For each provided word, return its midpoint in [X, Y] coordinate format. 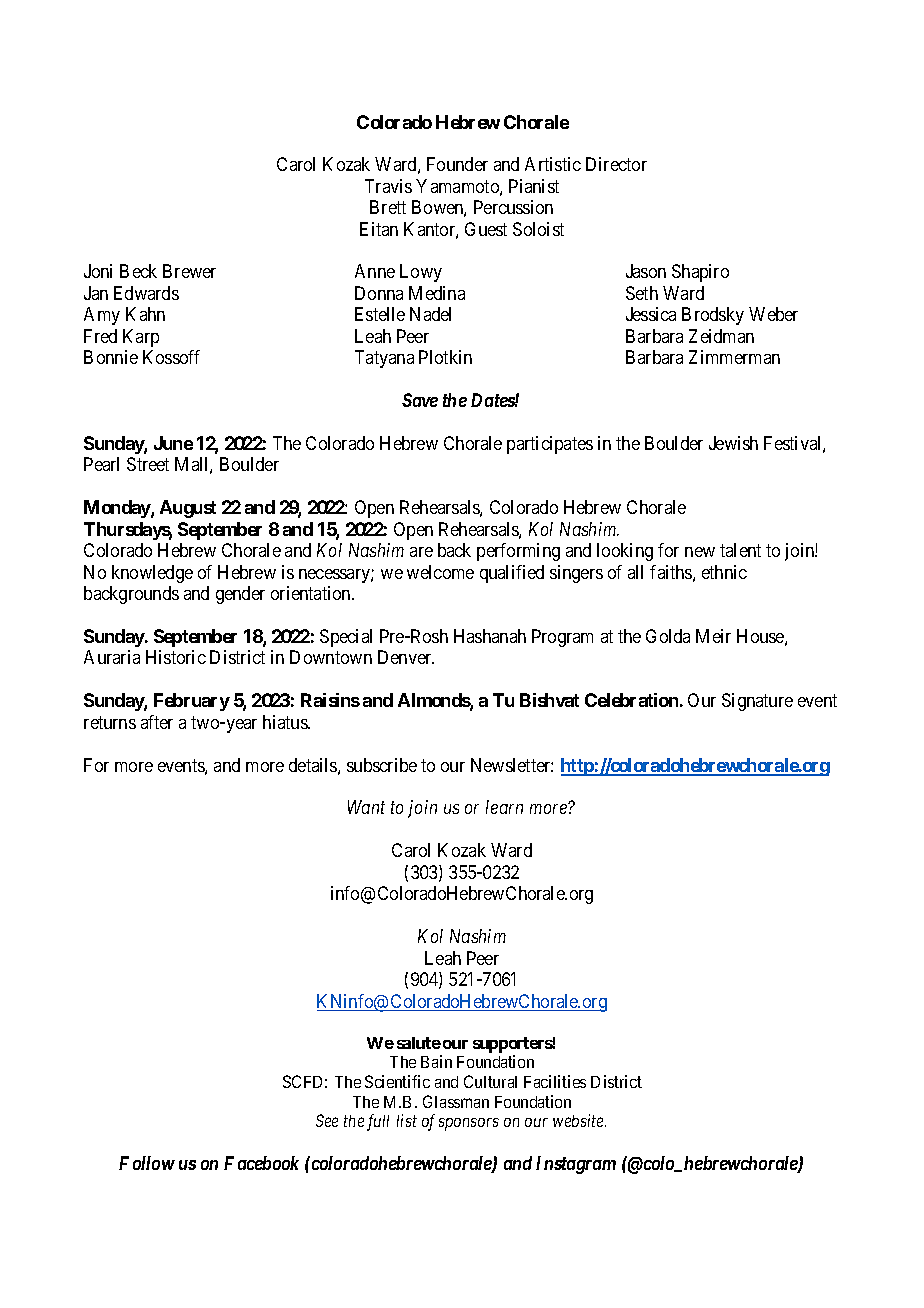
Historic [176, 657]
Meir [713, 636]
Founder [457, 164]
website [579, 1120]
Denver [406, 657]
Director [616, 164]
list [407, 1120]
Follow [147, 1163]
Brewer [189, 271]
